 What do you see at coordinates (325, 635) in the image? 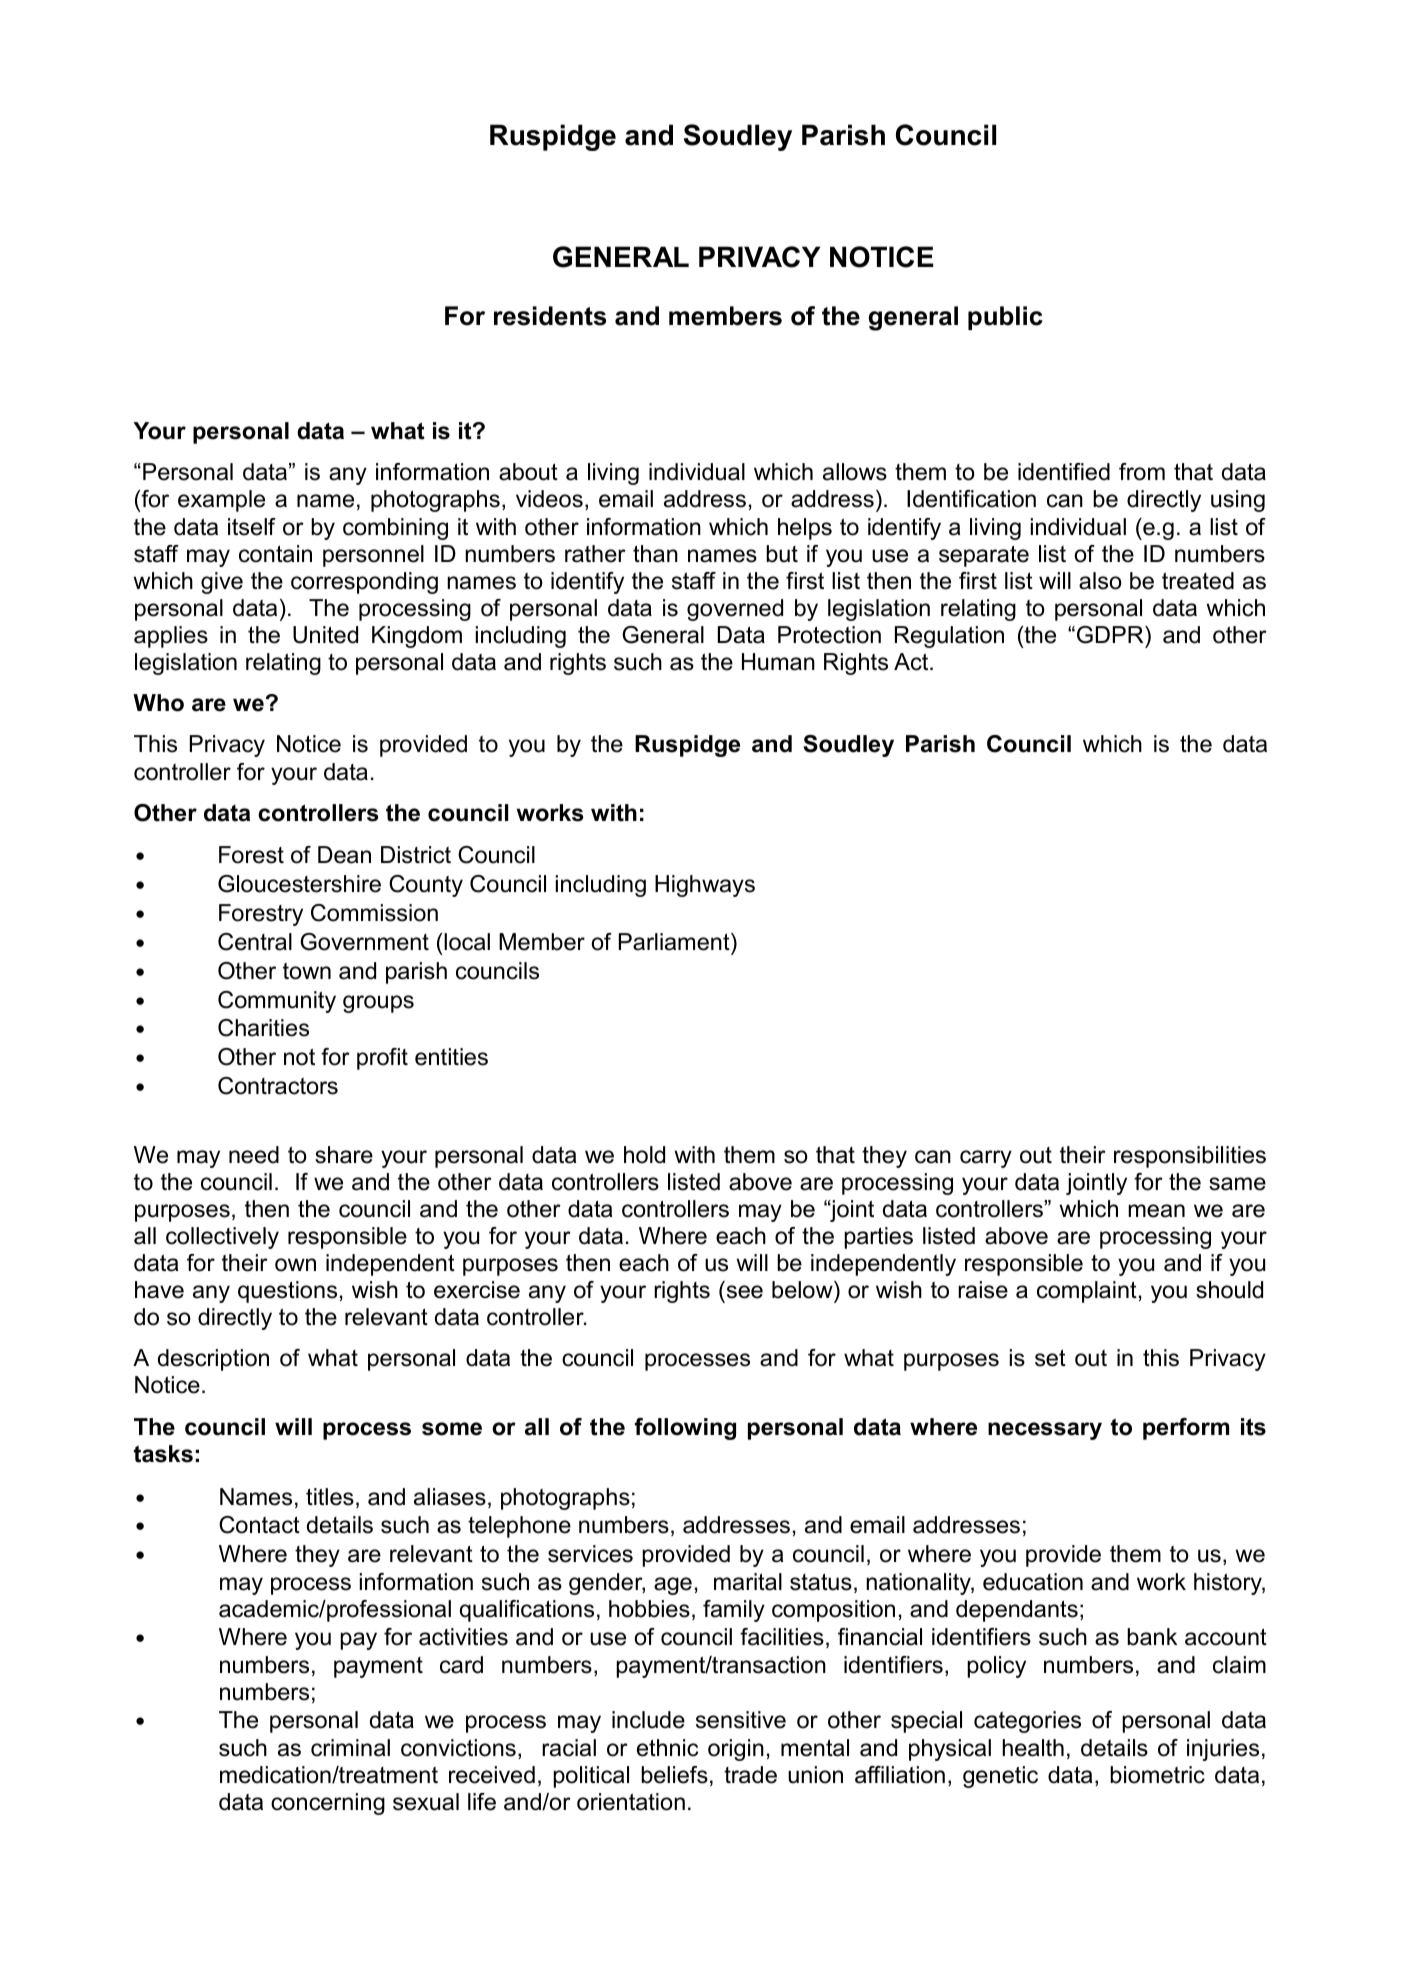
I see `United` at bounding box center [325, 635].
